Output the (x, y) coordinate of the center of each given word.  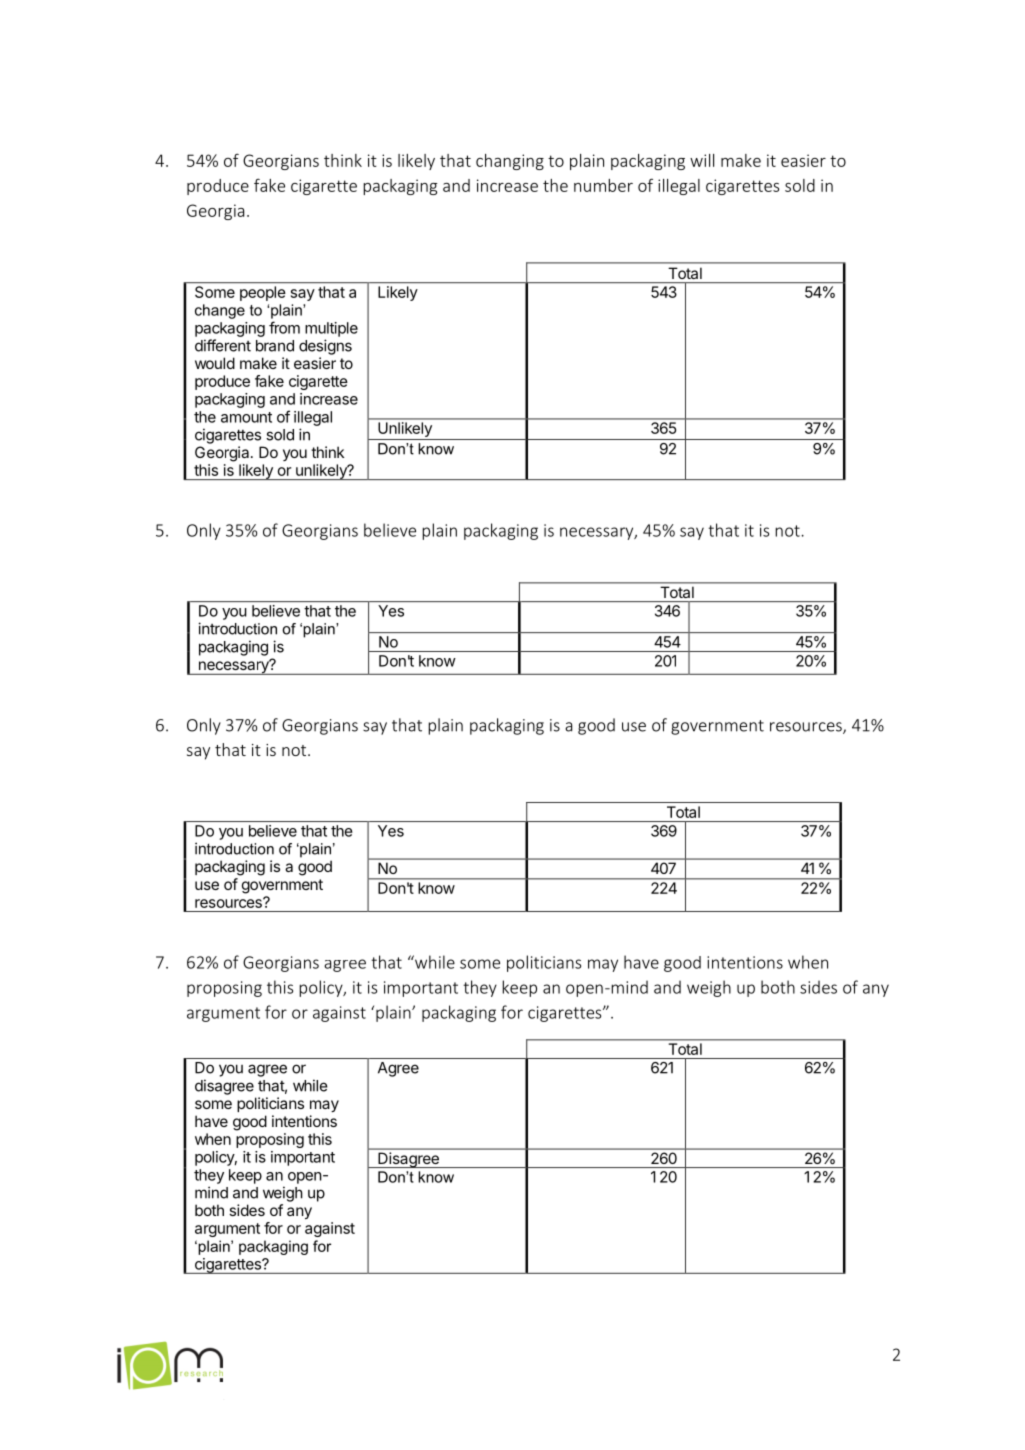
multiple (331, 329)
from (284, 327)
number (603, 185)
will (702, 160)
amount (246, 417)
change (220, 311)
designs (325, 347)
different (223, 345)
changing (510, 162)
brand (275, 346)
